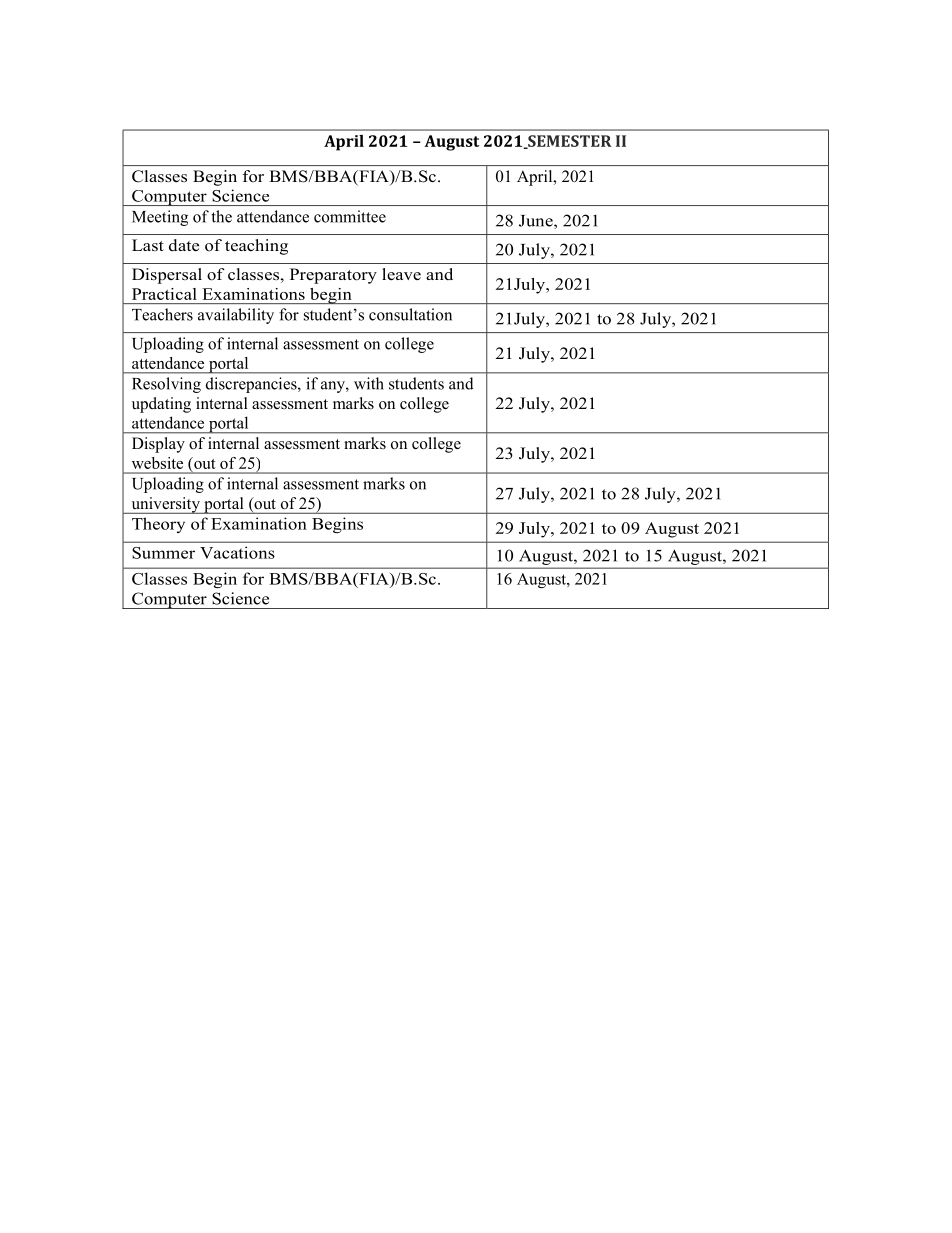 This page has width=952, height=1233. What do you see at coordinates (237, 552) in the page?
I see `Vacations` at bounding box center [237, 552].
